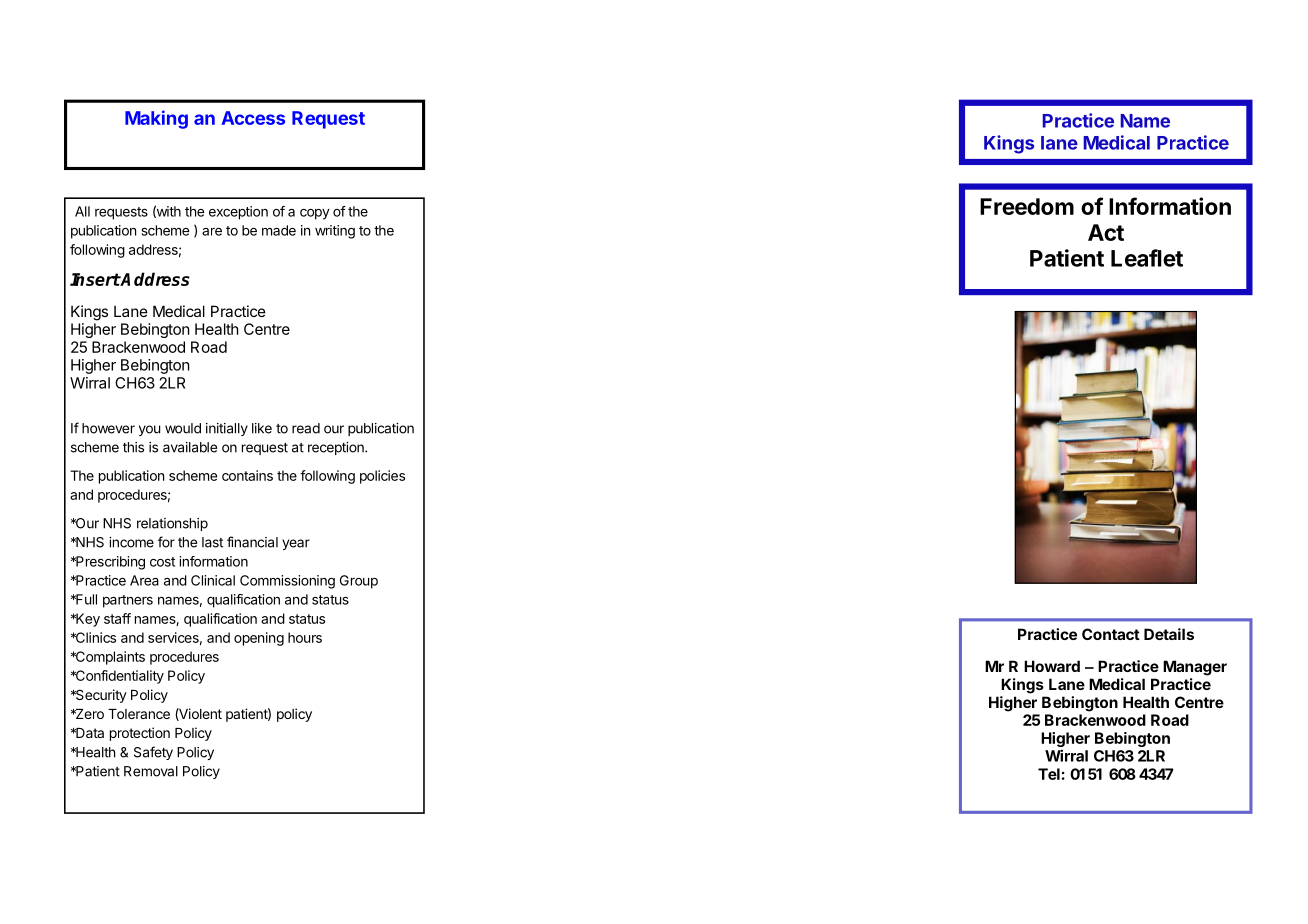  Describe the element at coordinates (153, 753) in the page. I see `Safety` at that location.
